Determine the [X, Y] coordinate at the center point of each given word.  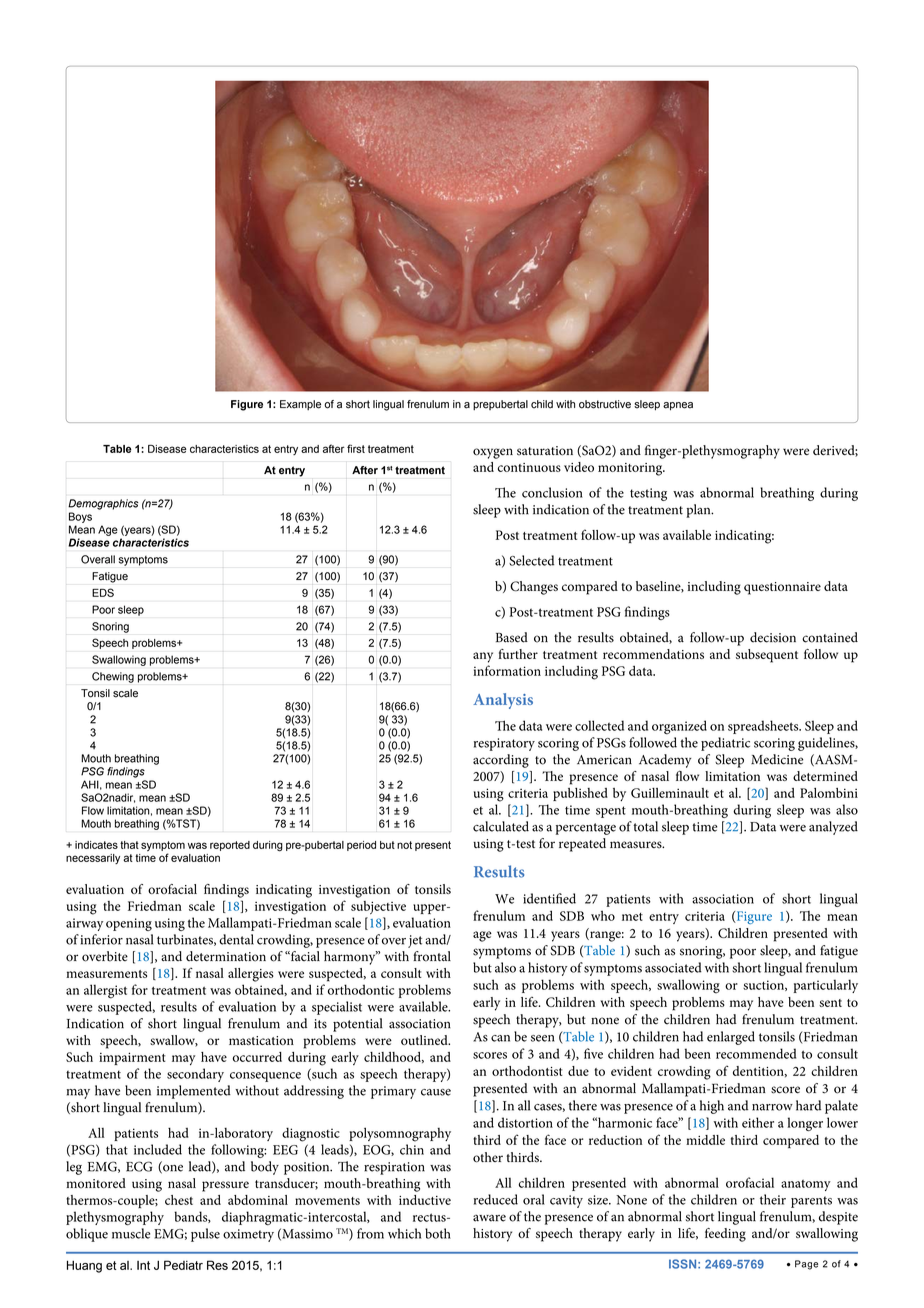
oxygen [493, 453]
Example [300, 405]
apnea [678, 406]
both [438, 1233]
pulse [205, 1235]
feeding [725, 1235]
